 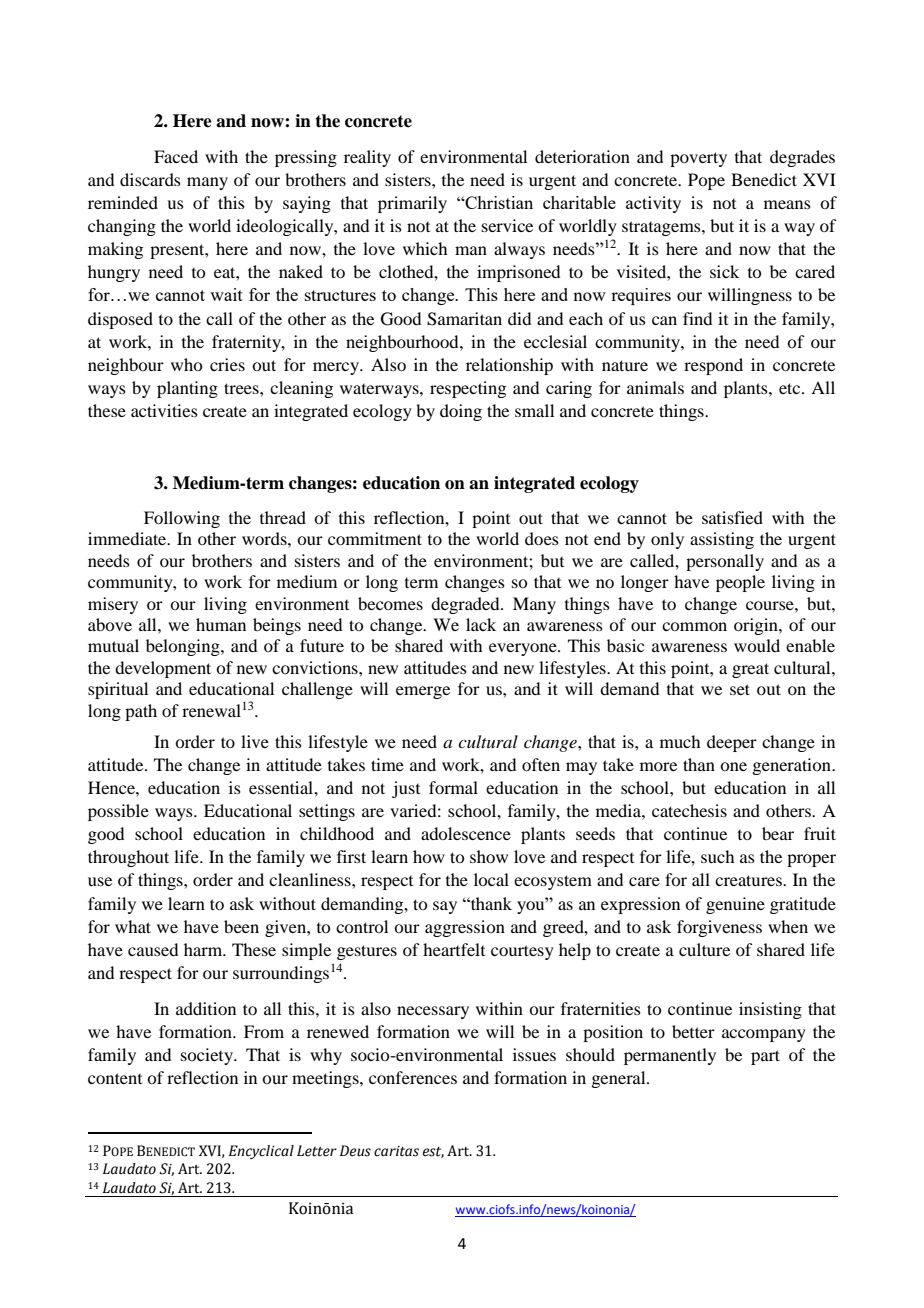 I want to click on been, so click(x=241, y=926).
